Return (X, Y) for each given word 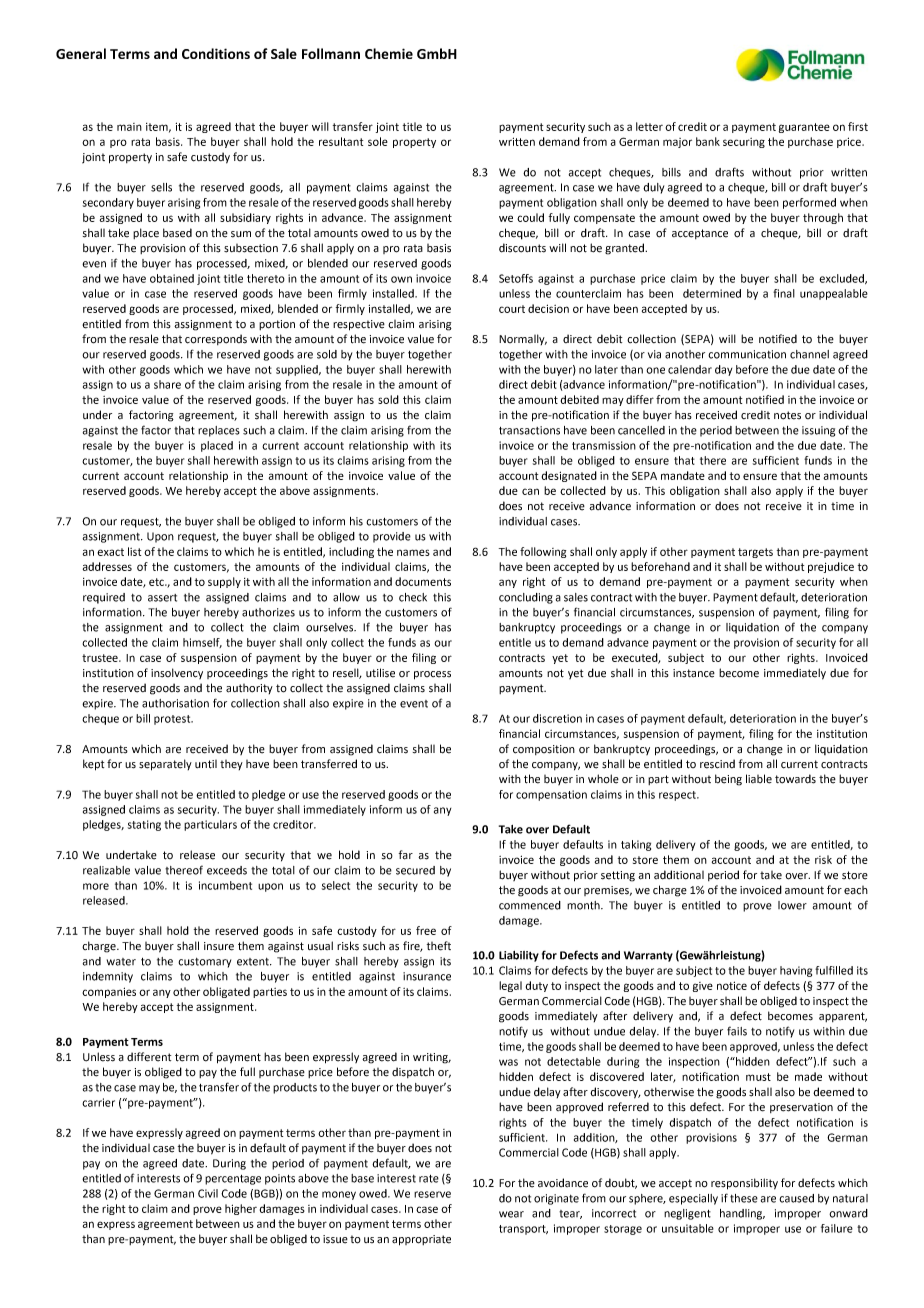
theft (439, 946)
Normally (523, 339)
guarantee (804, 128)
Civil (208, 1193)
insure (219, 946)
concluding (526, 598)
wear (511, 1214)
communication (747, 354)
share (167, 384)
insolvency (177, 673)
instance (694, 673)
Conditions (216, 53)
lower (792, 905)
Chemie (389, 53)
